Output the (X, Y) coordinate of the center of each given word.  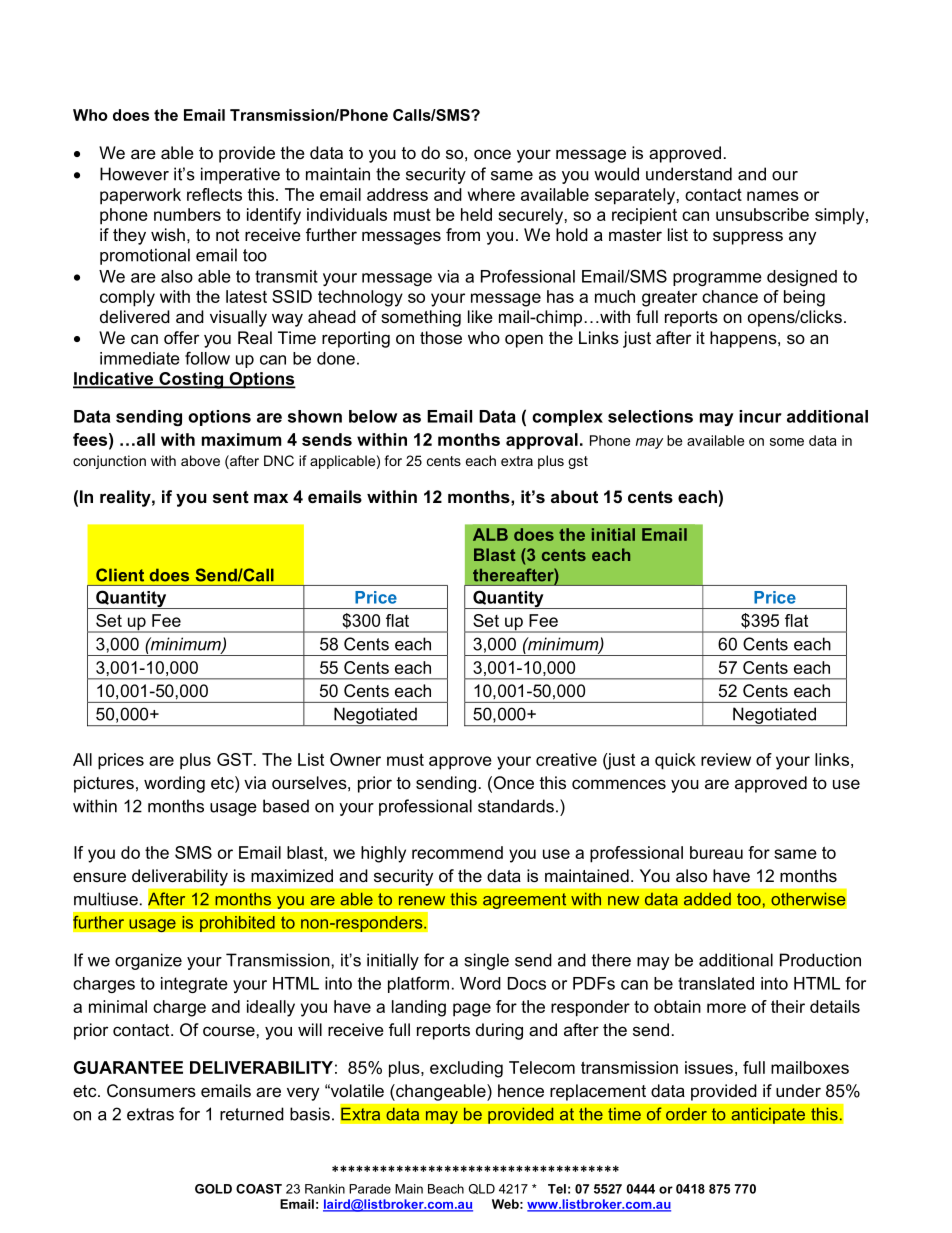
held (476, 214)
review (726, 759)
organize (148, 961)
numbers (187, 214)
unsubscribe (762, 214)
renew (422, 901)
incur (760, 416)
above (200, 460)
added (707, 899)
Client (120, 575)
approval (542, 441)
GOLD (213, 1189)
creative (566, 759)
